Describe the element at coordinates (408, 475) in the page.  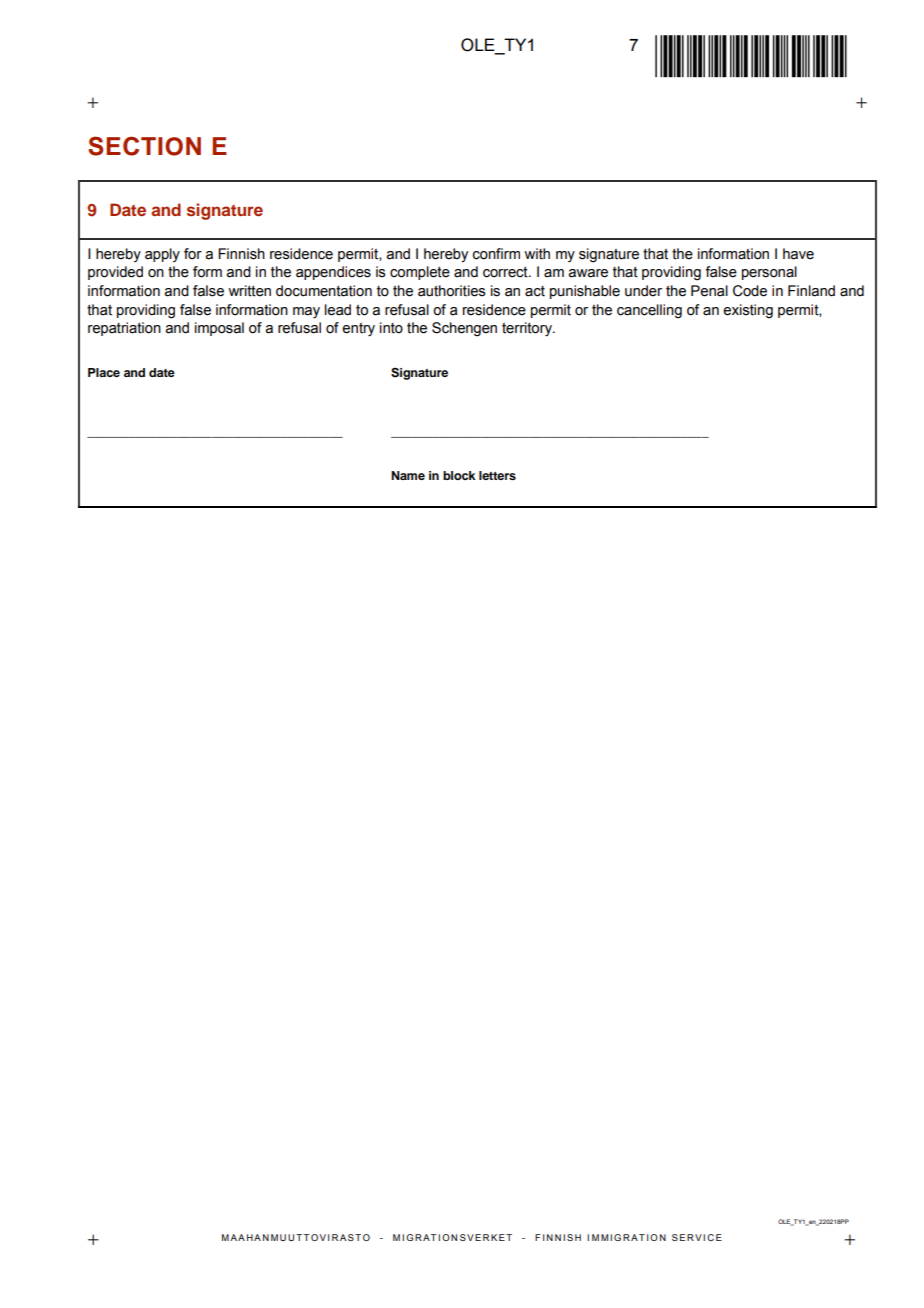
I see `Name` at that location.
